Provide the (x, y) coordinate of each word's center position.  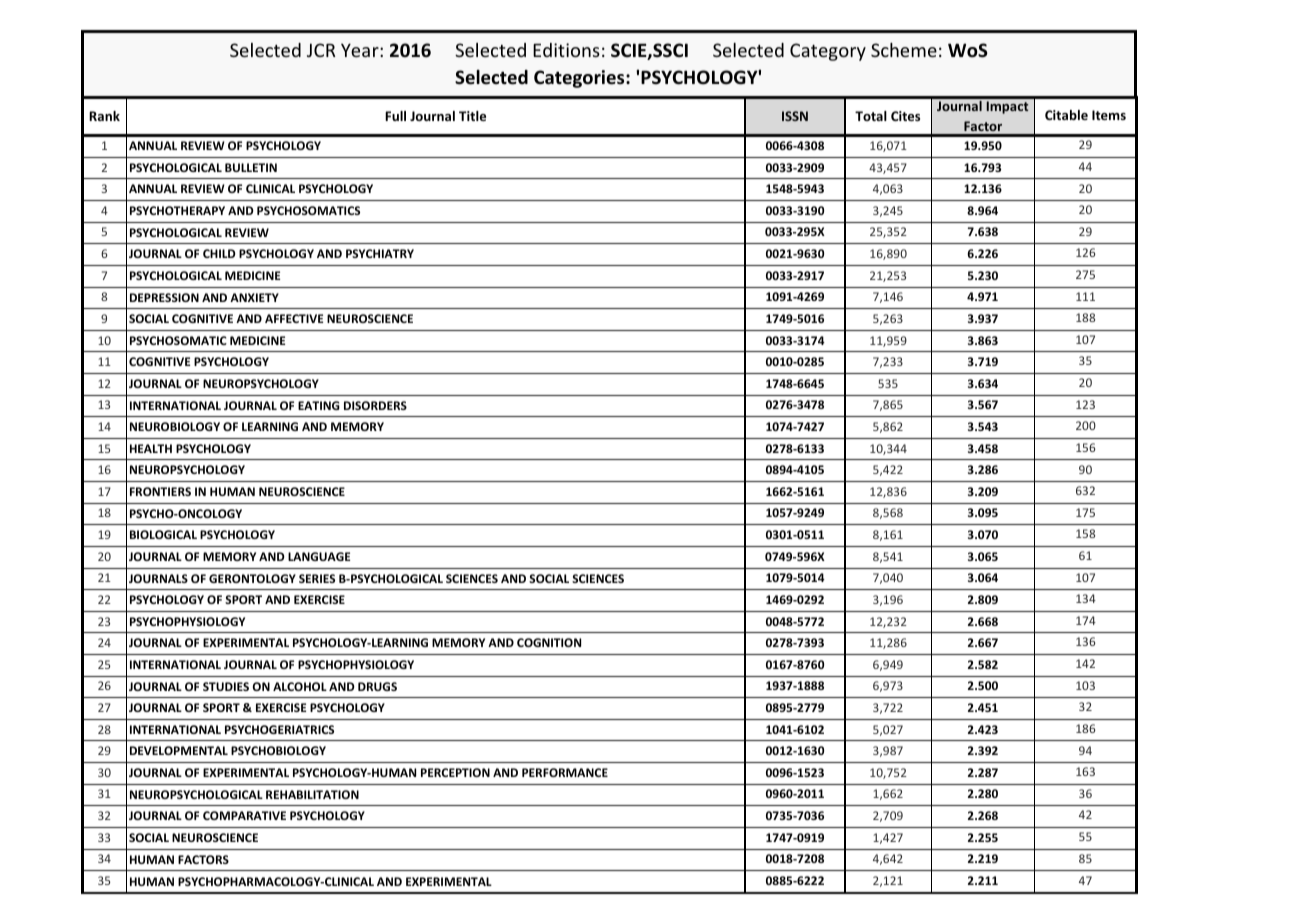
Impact (1007, 107)
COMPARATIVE (244, 815)
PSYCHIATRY (380, 253)
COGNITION (549, 642)
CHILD (219, 253)
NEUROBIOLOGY (175, 426)
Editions (566, 50)
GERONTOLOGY (252, 578)
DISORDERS (375, 405)
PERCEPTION (455, 772)
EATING (319, 405)
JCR (321, 50)
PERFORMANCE (565, 772)
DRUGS (377, 686)
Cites (905, 116)
